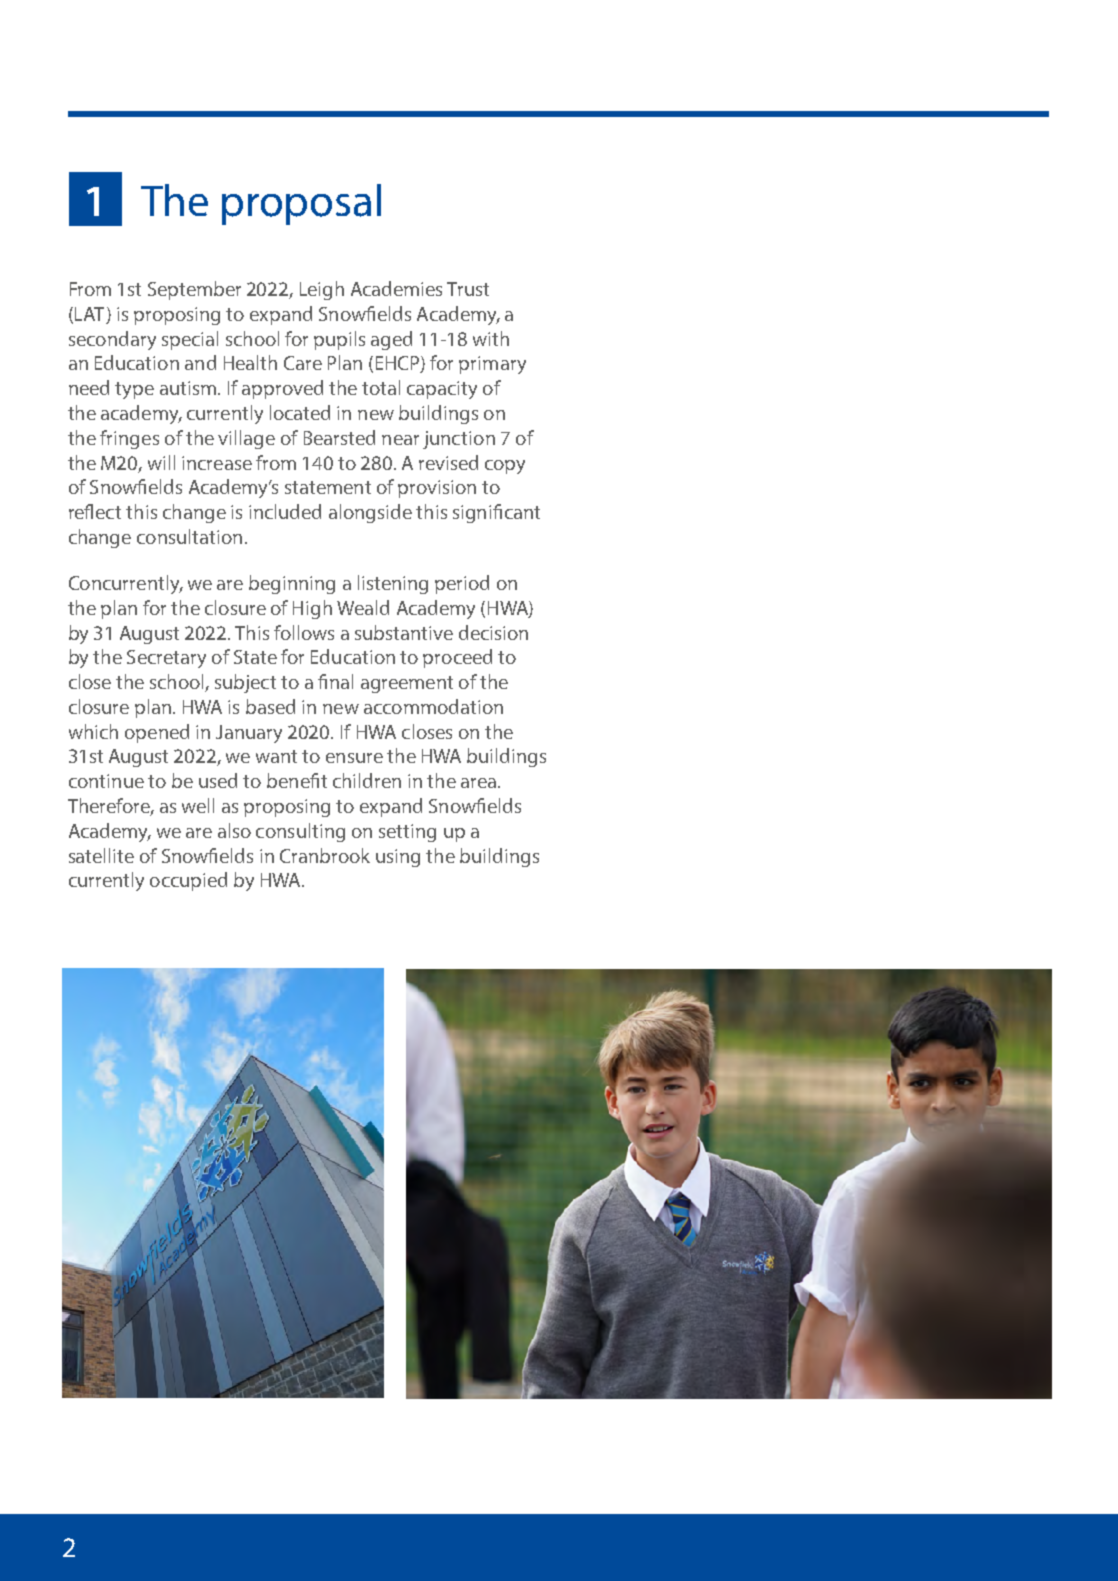  Describe the element at coordinates (462, 584) in the screenshot. I see `period` at that location.
